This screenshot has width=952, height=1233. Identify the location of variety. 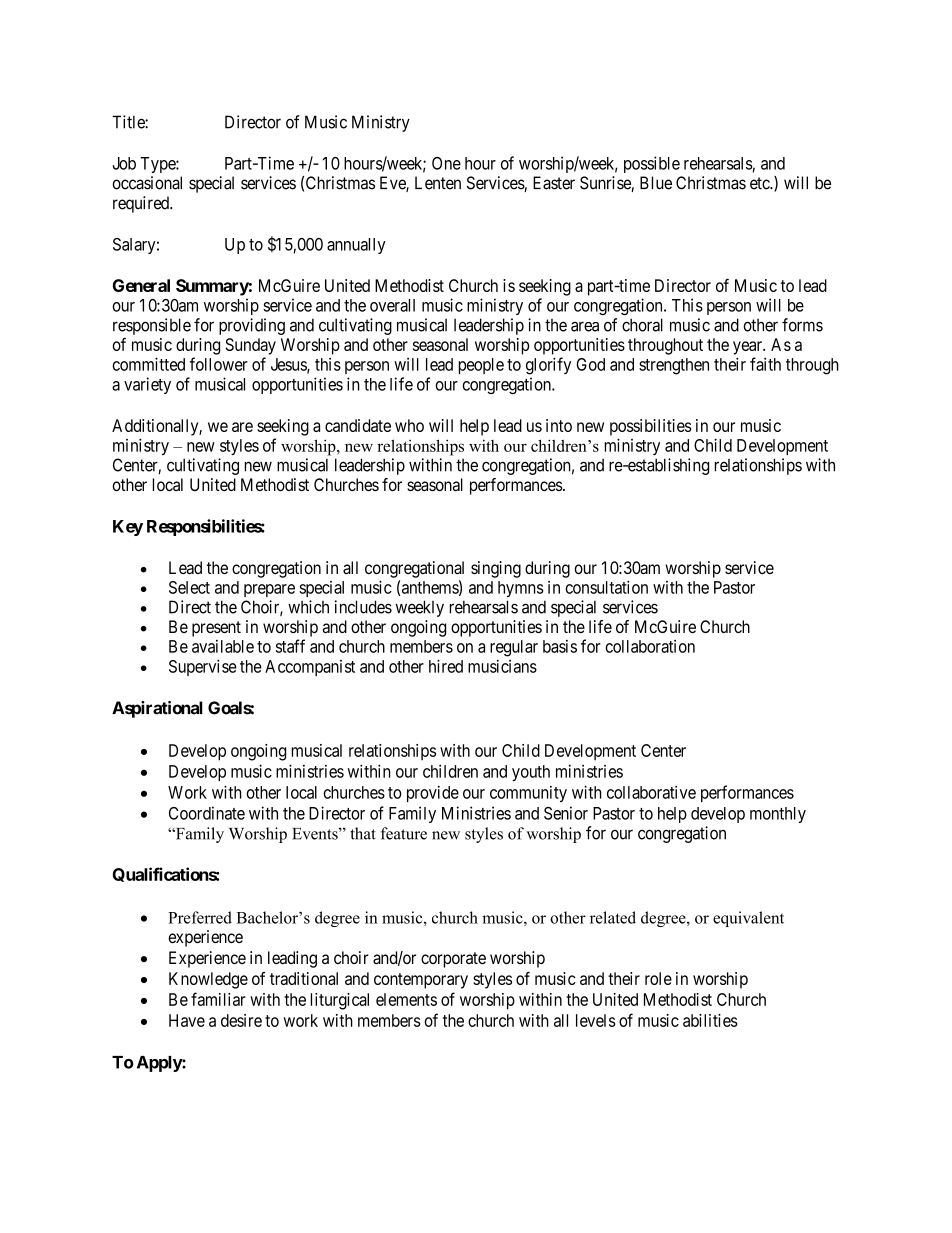
(147, 385).
